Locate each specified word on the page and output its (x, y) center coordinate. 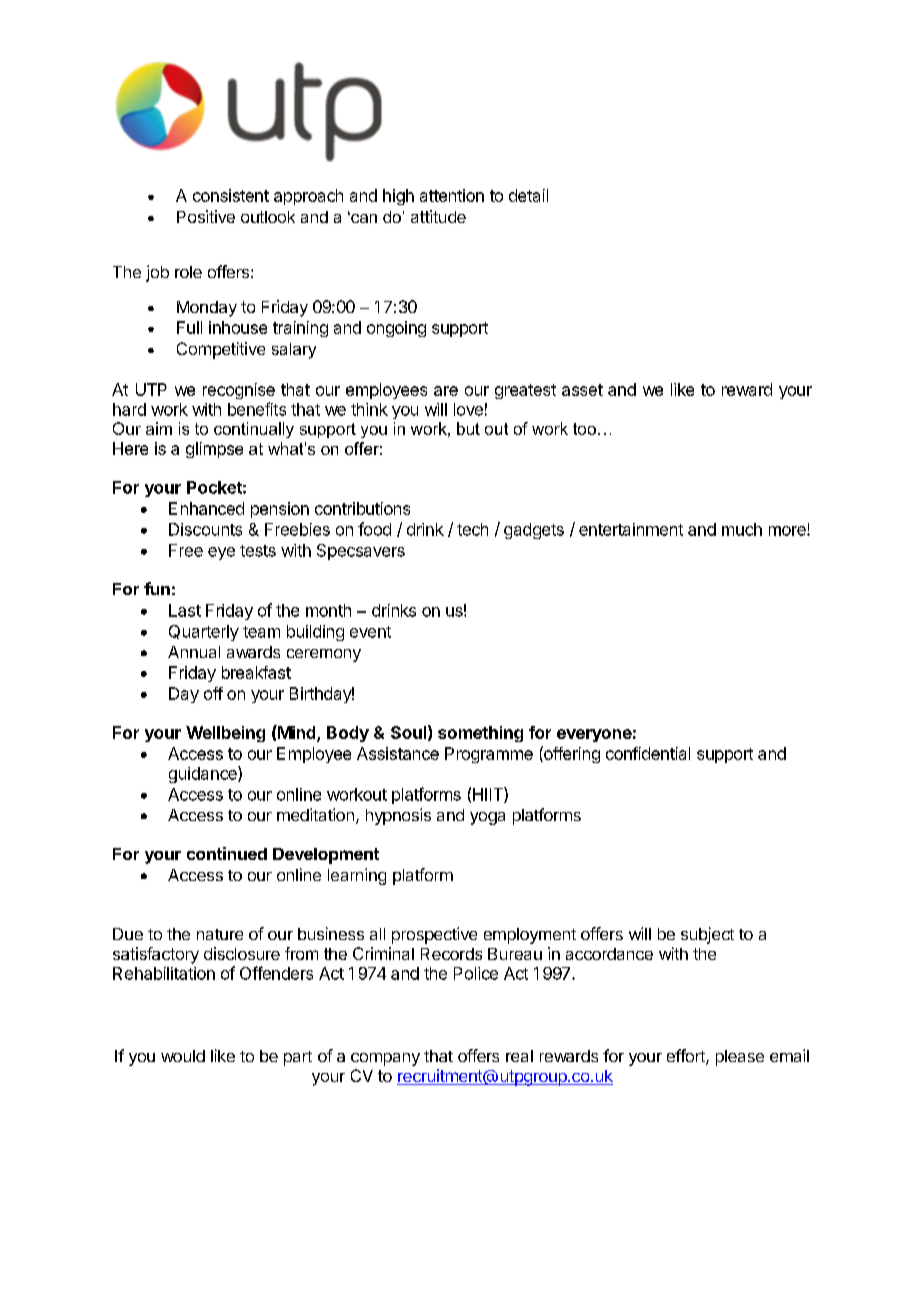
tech (472, 529)
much (742, 529)
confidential (648, 753)
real (519, 1056)
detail (528, 195)
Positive (206, 216)
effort (687, 1057)
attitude (438, 216)
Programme (489, 755)
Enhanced (206, 508)
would (183, 1056)
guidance (204, 774)
